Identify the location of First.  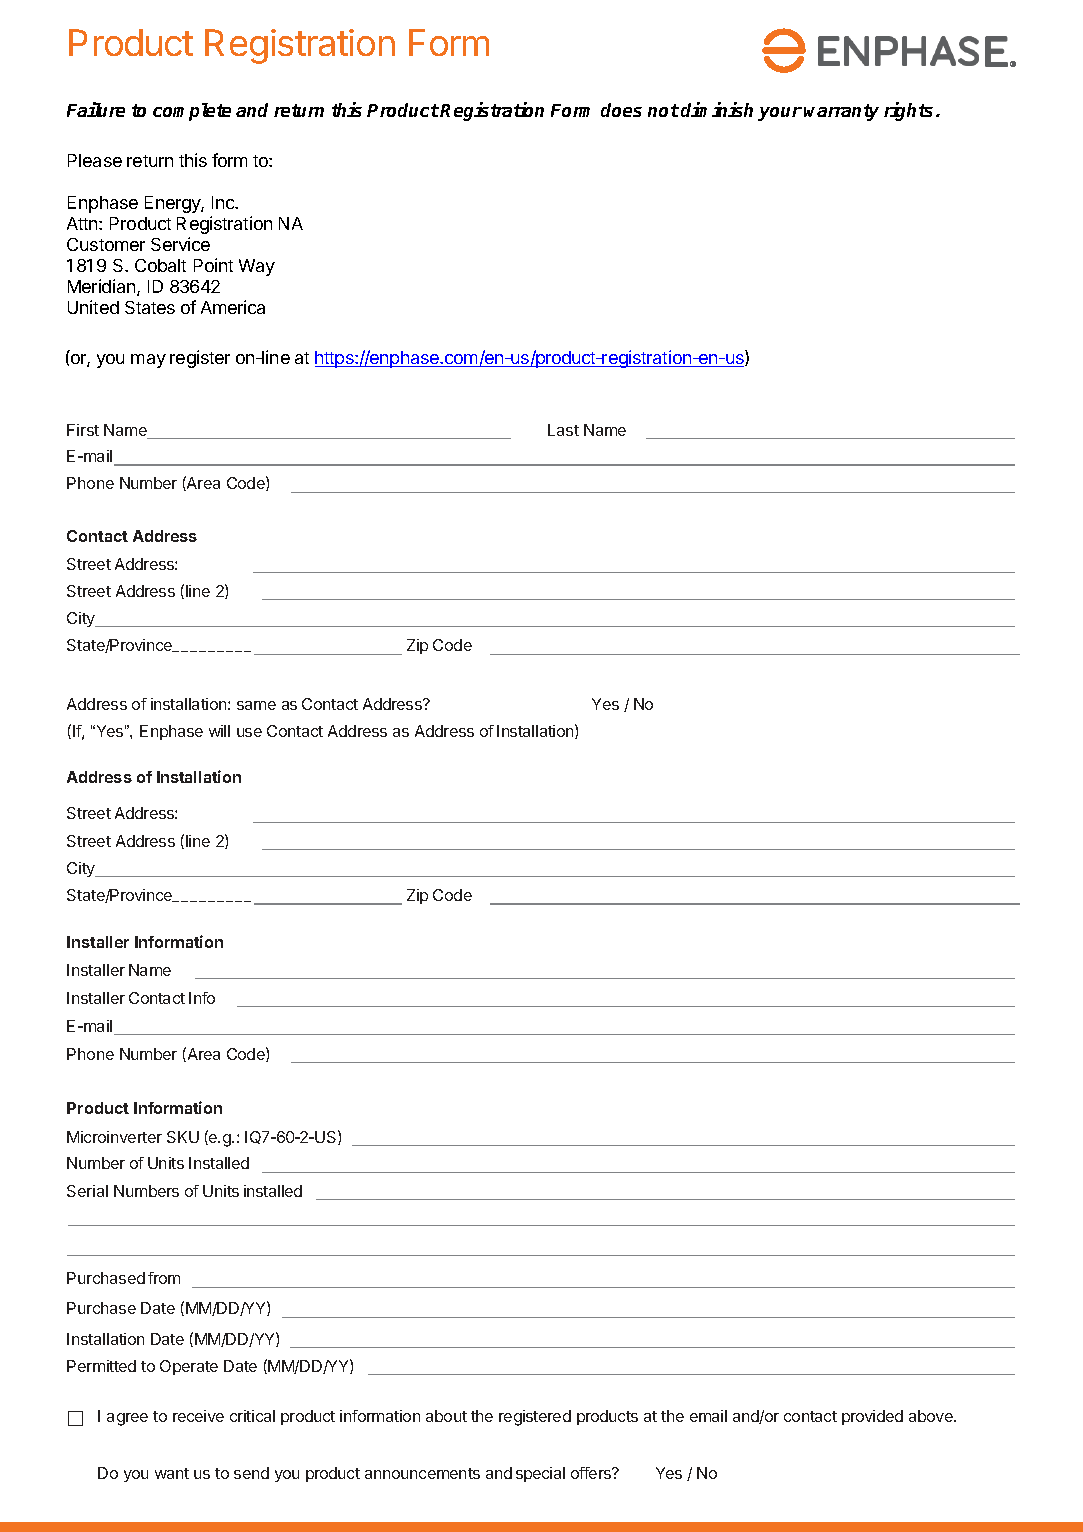
(83, 430).
